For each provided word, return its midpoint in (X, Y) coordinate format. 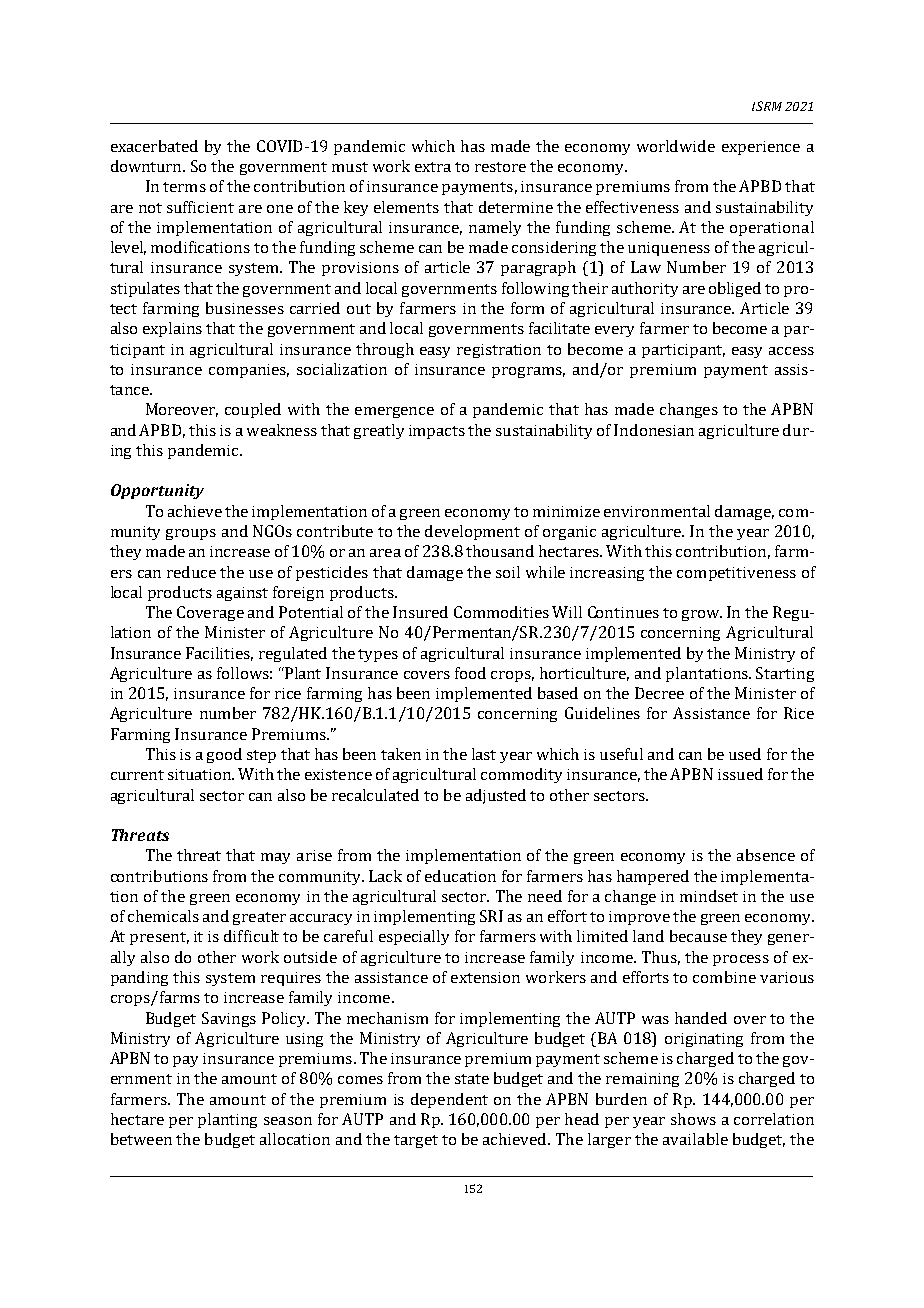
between (141, 1139)
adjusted (496, 796)
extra (433, 167)
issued (740, 774)
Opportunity (157, 491)
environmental (657, 511)
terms (184, 187)
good (224, 755)
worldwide (676, 146)
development (472, 532)
